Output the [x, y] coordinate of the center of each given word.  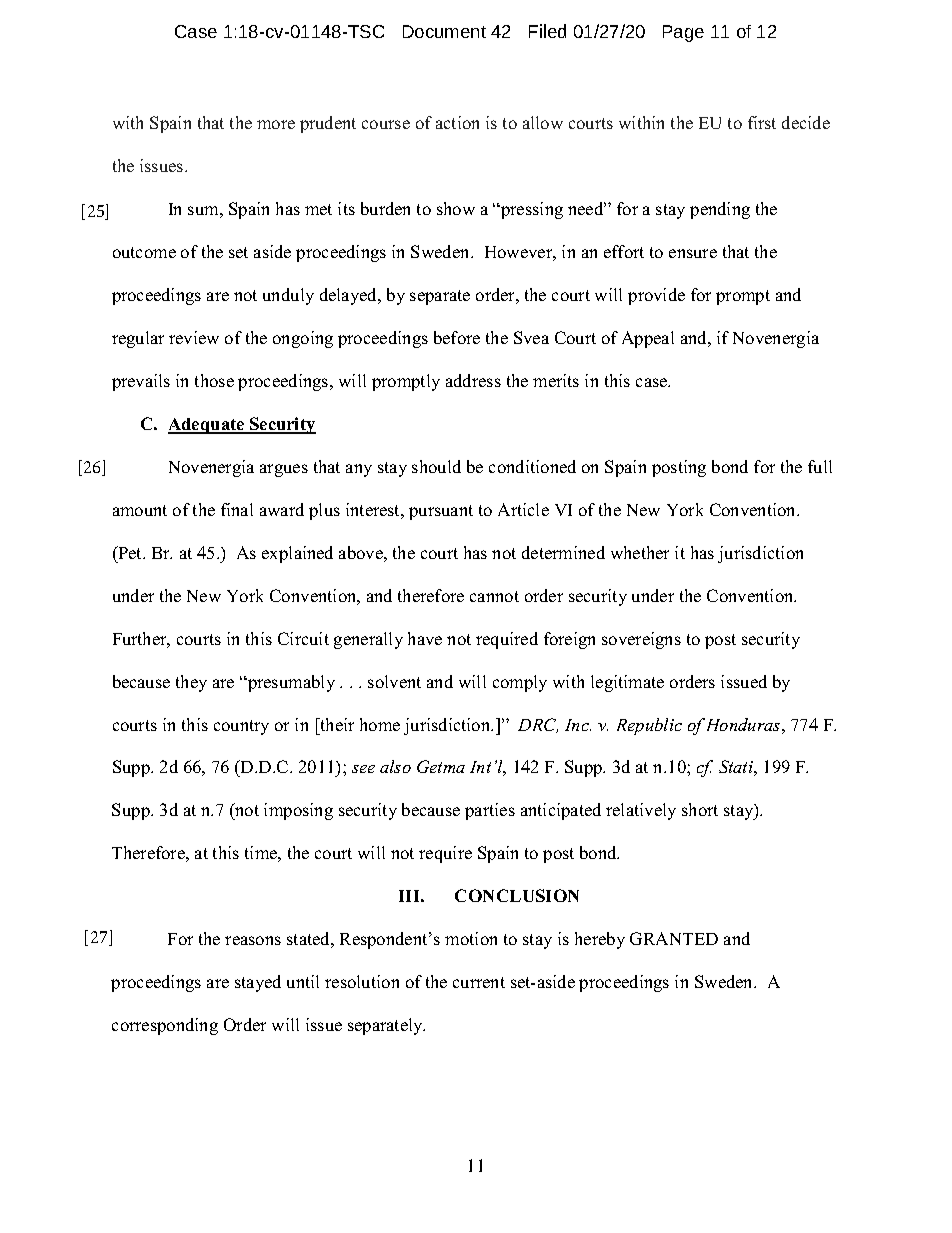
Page [683, 33]
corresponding [165, 1026]
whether [640, 552]
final [237, 509]
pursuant [441, 512]
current [479, 982]
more [276, 124]
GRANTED [674, 938]
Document [444, 31]
